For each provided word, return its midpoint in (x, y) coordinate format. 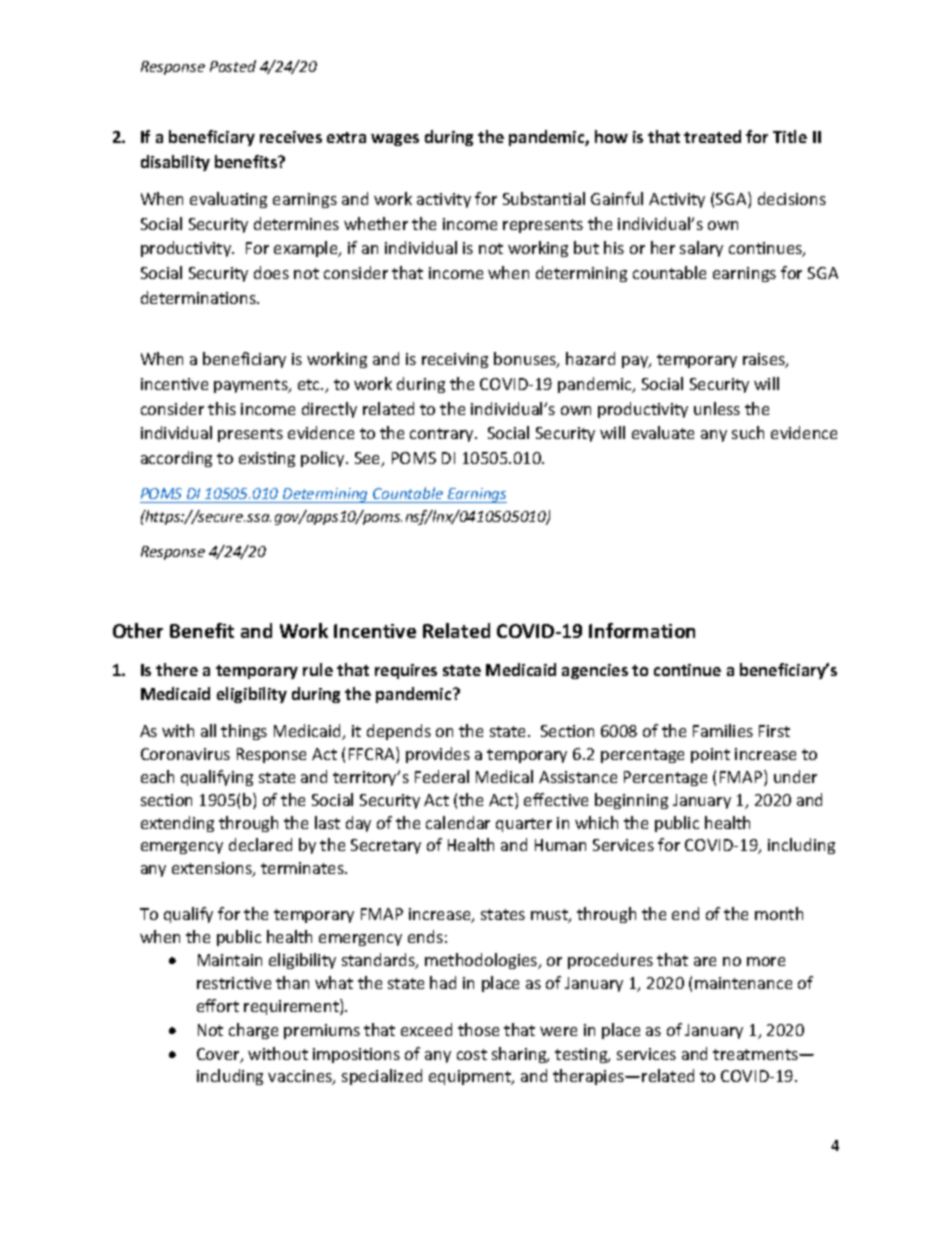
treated (712, 136)
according (176, 459)
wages (395, 140)
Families (723, 730)
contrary (443, 435)
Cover (219, 1055)
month (779, 913)
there (177, 669)
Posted (233, 66)
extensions (213, 869)
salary (701, 249)
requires (406, 671)
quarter (524, 825)
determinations (199, 297)
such (748, 432)
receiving (455, 360)
